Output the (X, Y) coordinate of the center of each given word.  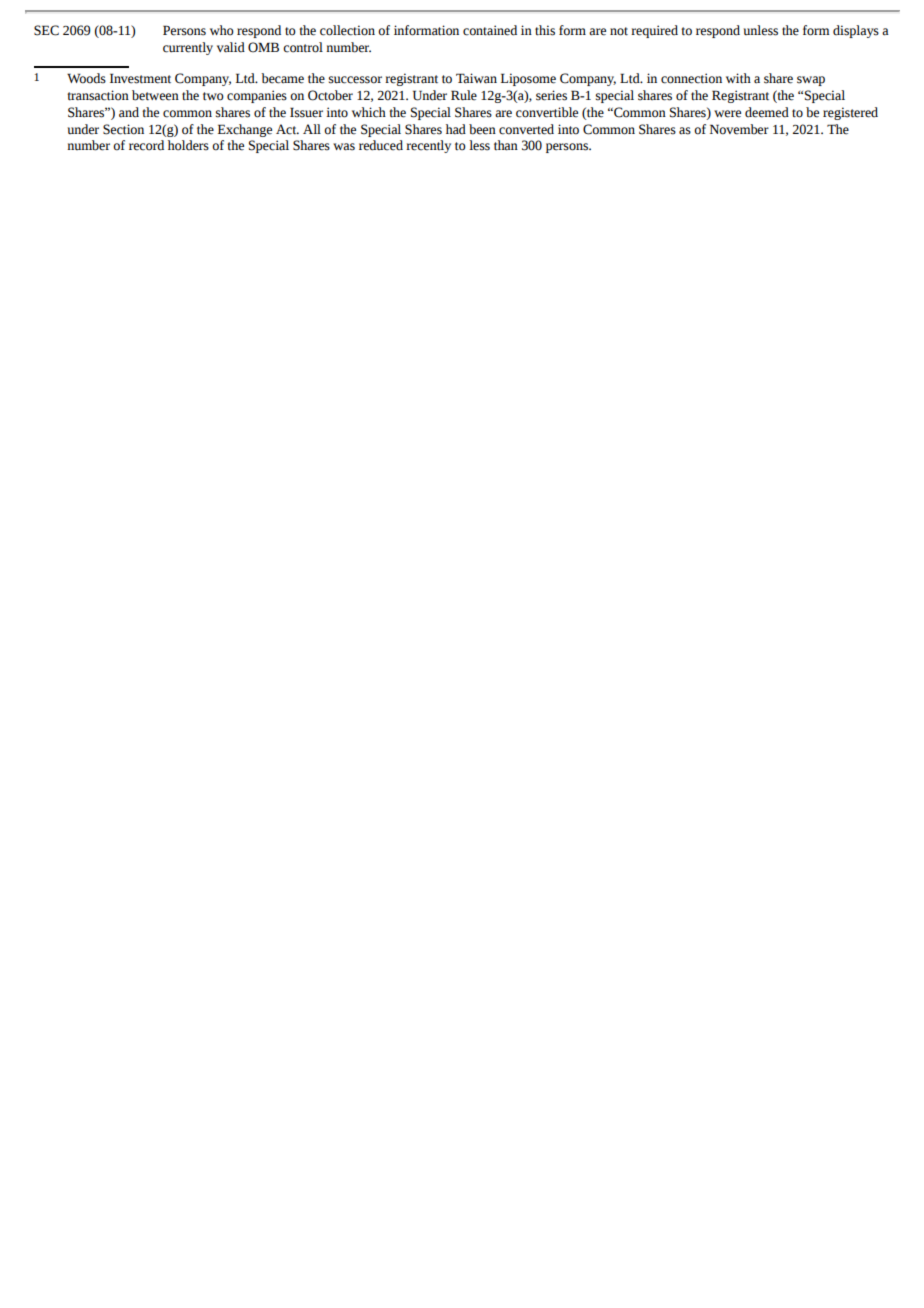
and (129, 112)
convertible (547, 112)
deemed (767, 112)
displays (856, 31)
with (738, 78)
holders (188, 145)
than (506, 145)
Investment (140, 78)
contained (490, 30)
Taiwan (476, 78)
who (222, 30)
